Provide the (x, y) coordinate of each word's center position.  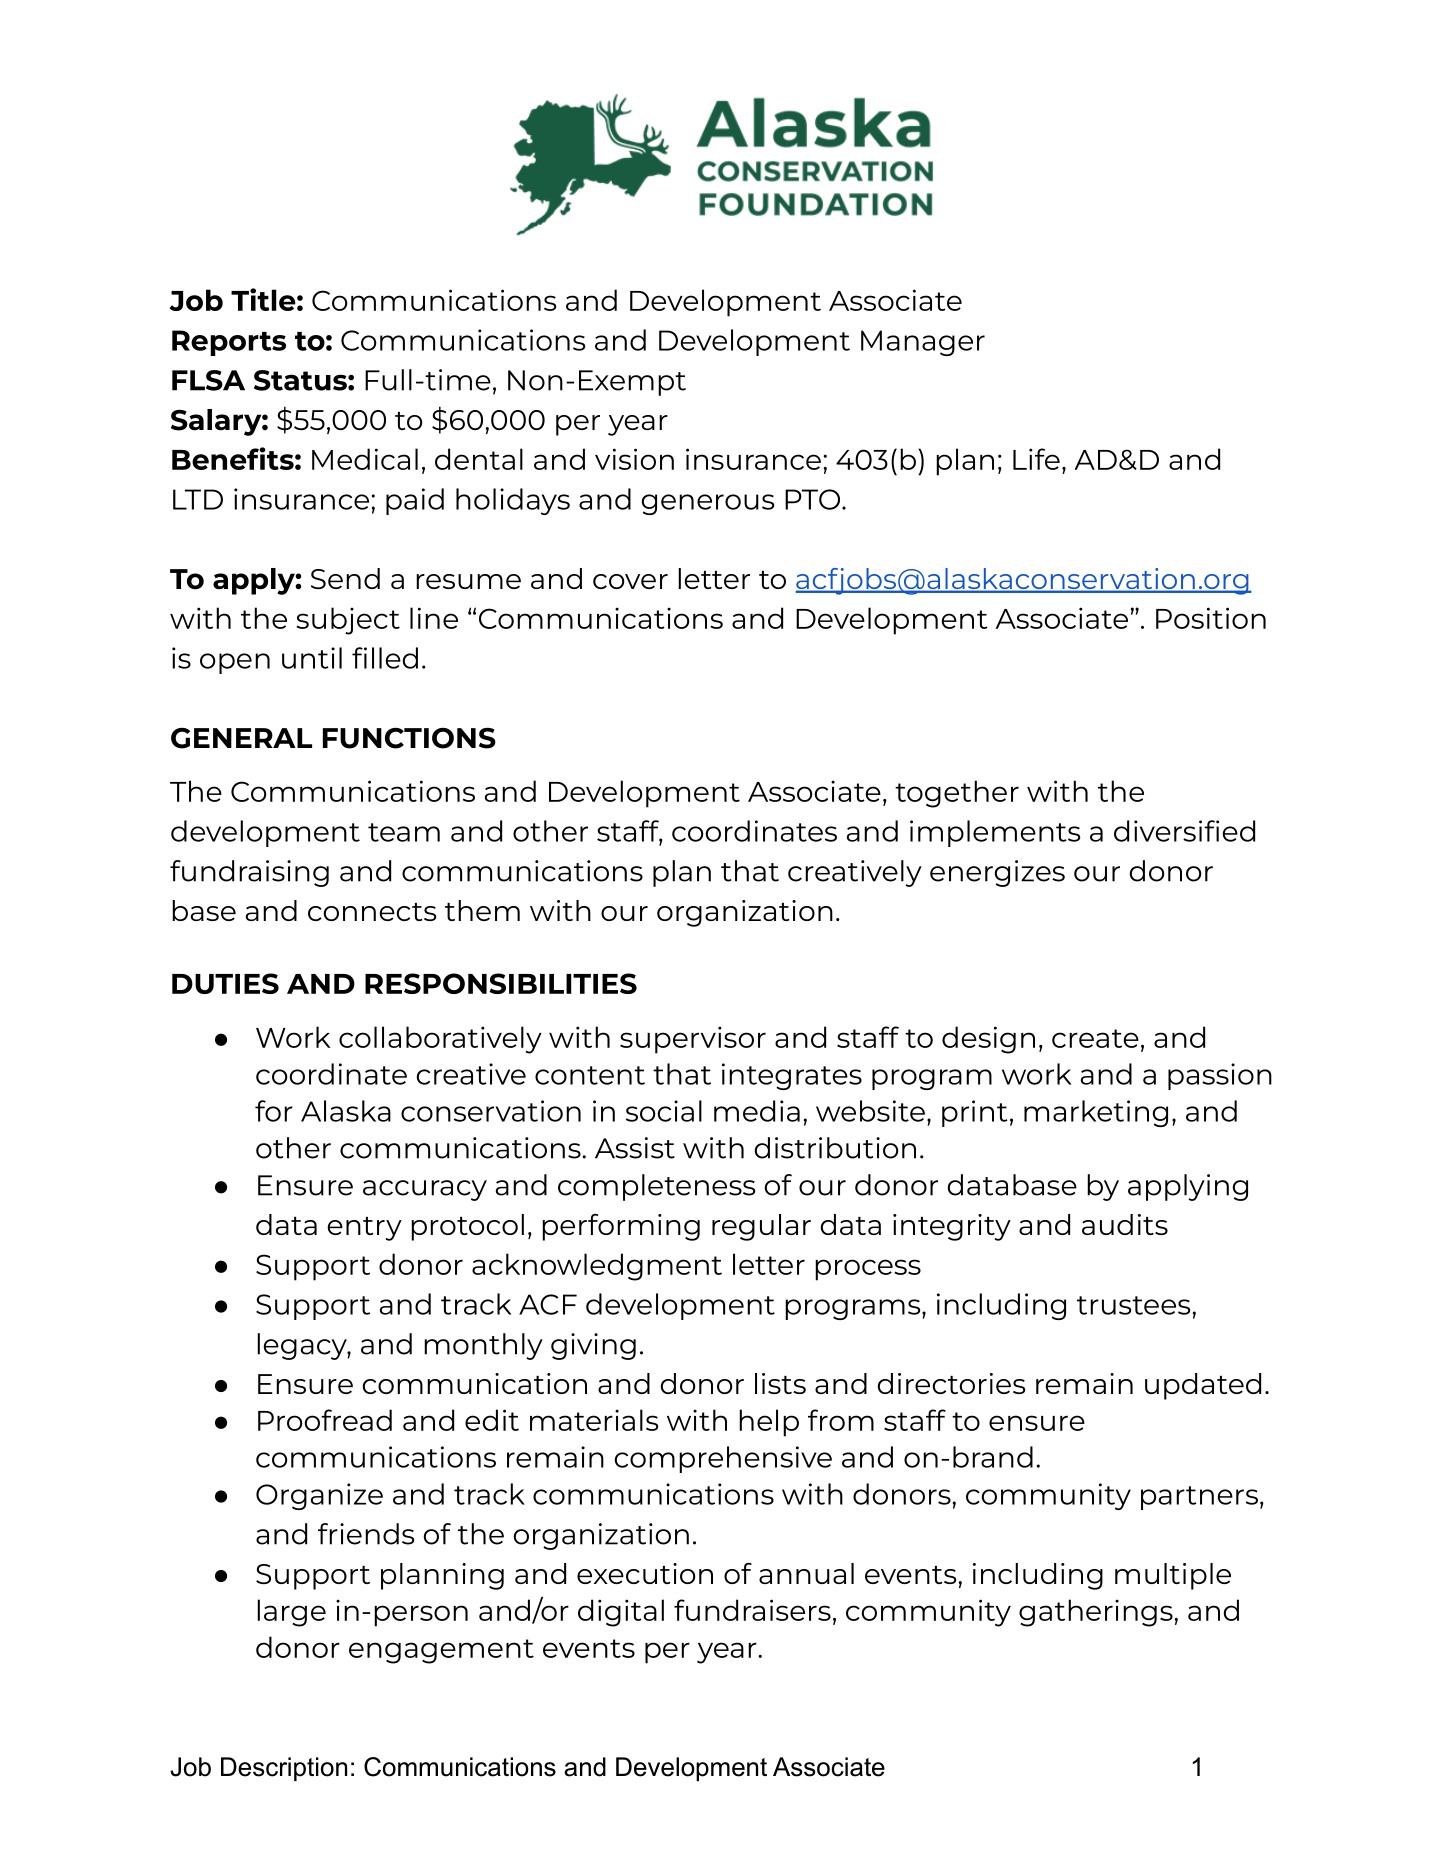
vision (634, 459)
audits (1125, 1224)
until (312, 658)
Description (284, 1769)
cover (630, 581)
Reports (229, 343)
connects (372, 912)
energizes (997, 873)
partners (1199, 1498)
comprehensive (723, 1459)
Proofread (325, 1420)
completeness (656, 1187)
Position (1211, 618)
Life (1036, 459)
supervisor (693, 1040)
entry (364, 1229)
